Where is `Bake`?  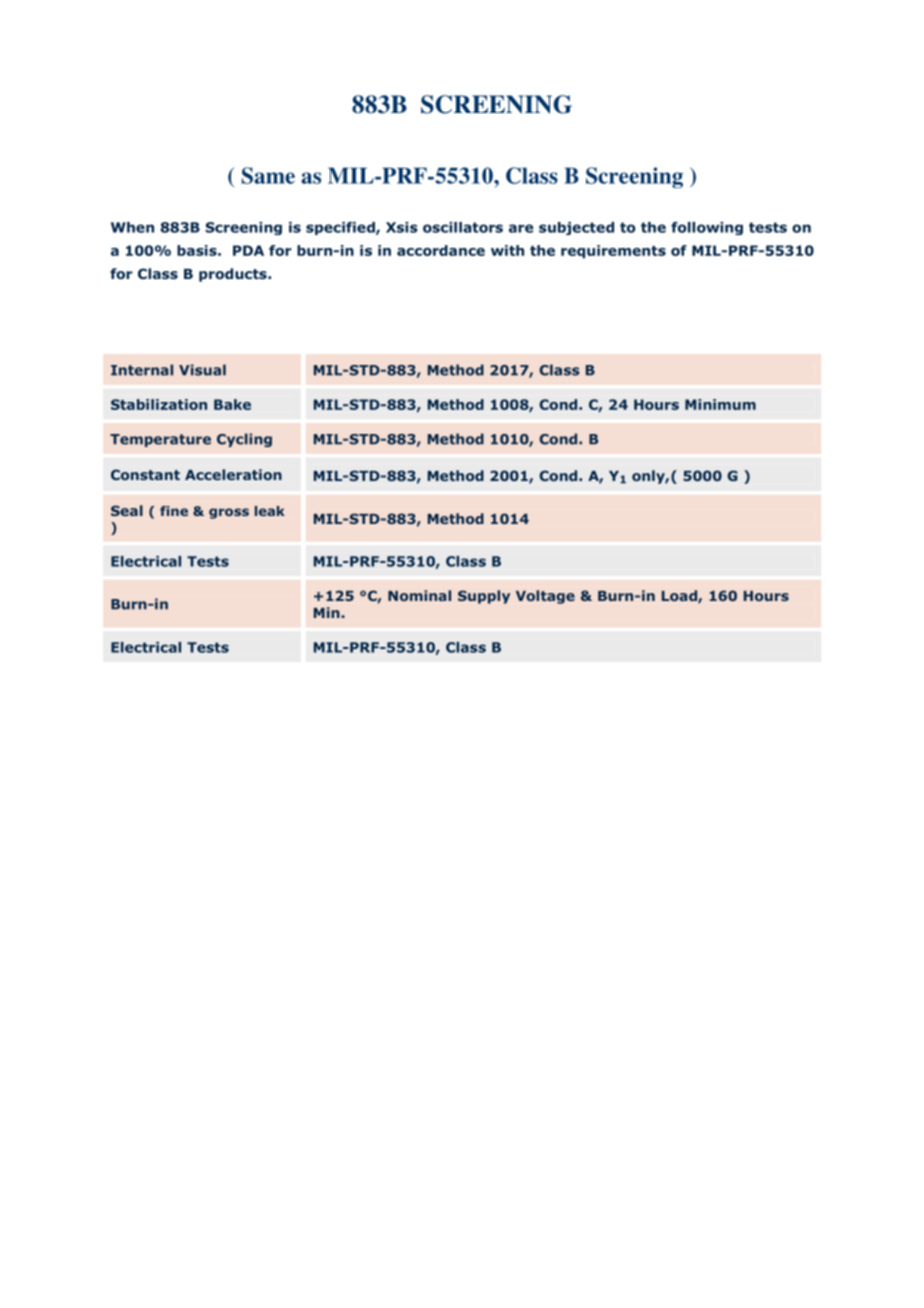 Bake is located at coordinates (232, 404).
